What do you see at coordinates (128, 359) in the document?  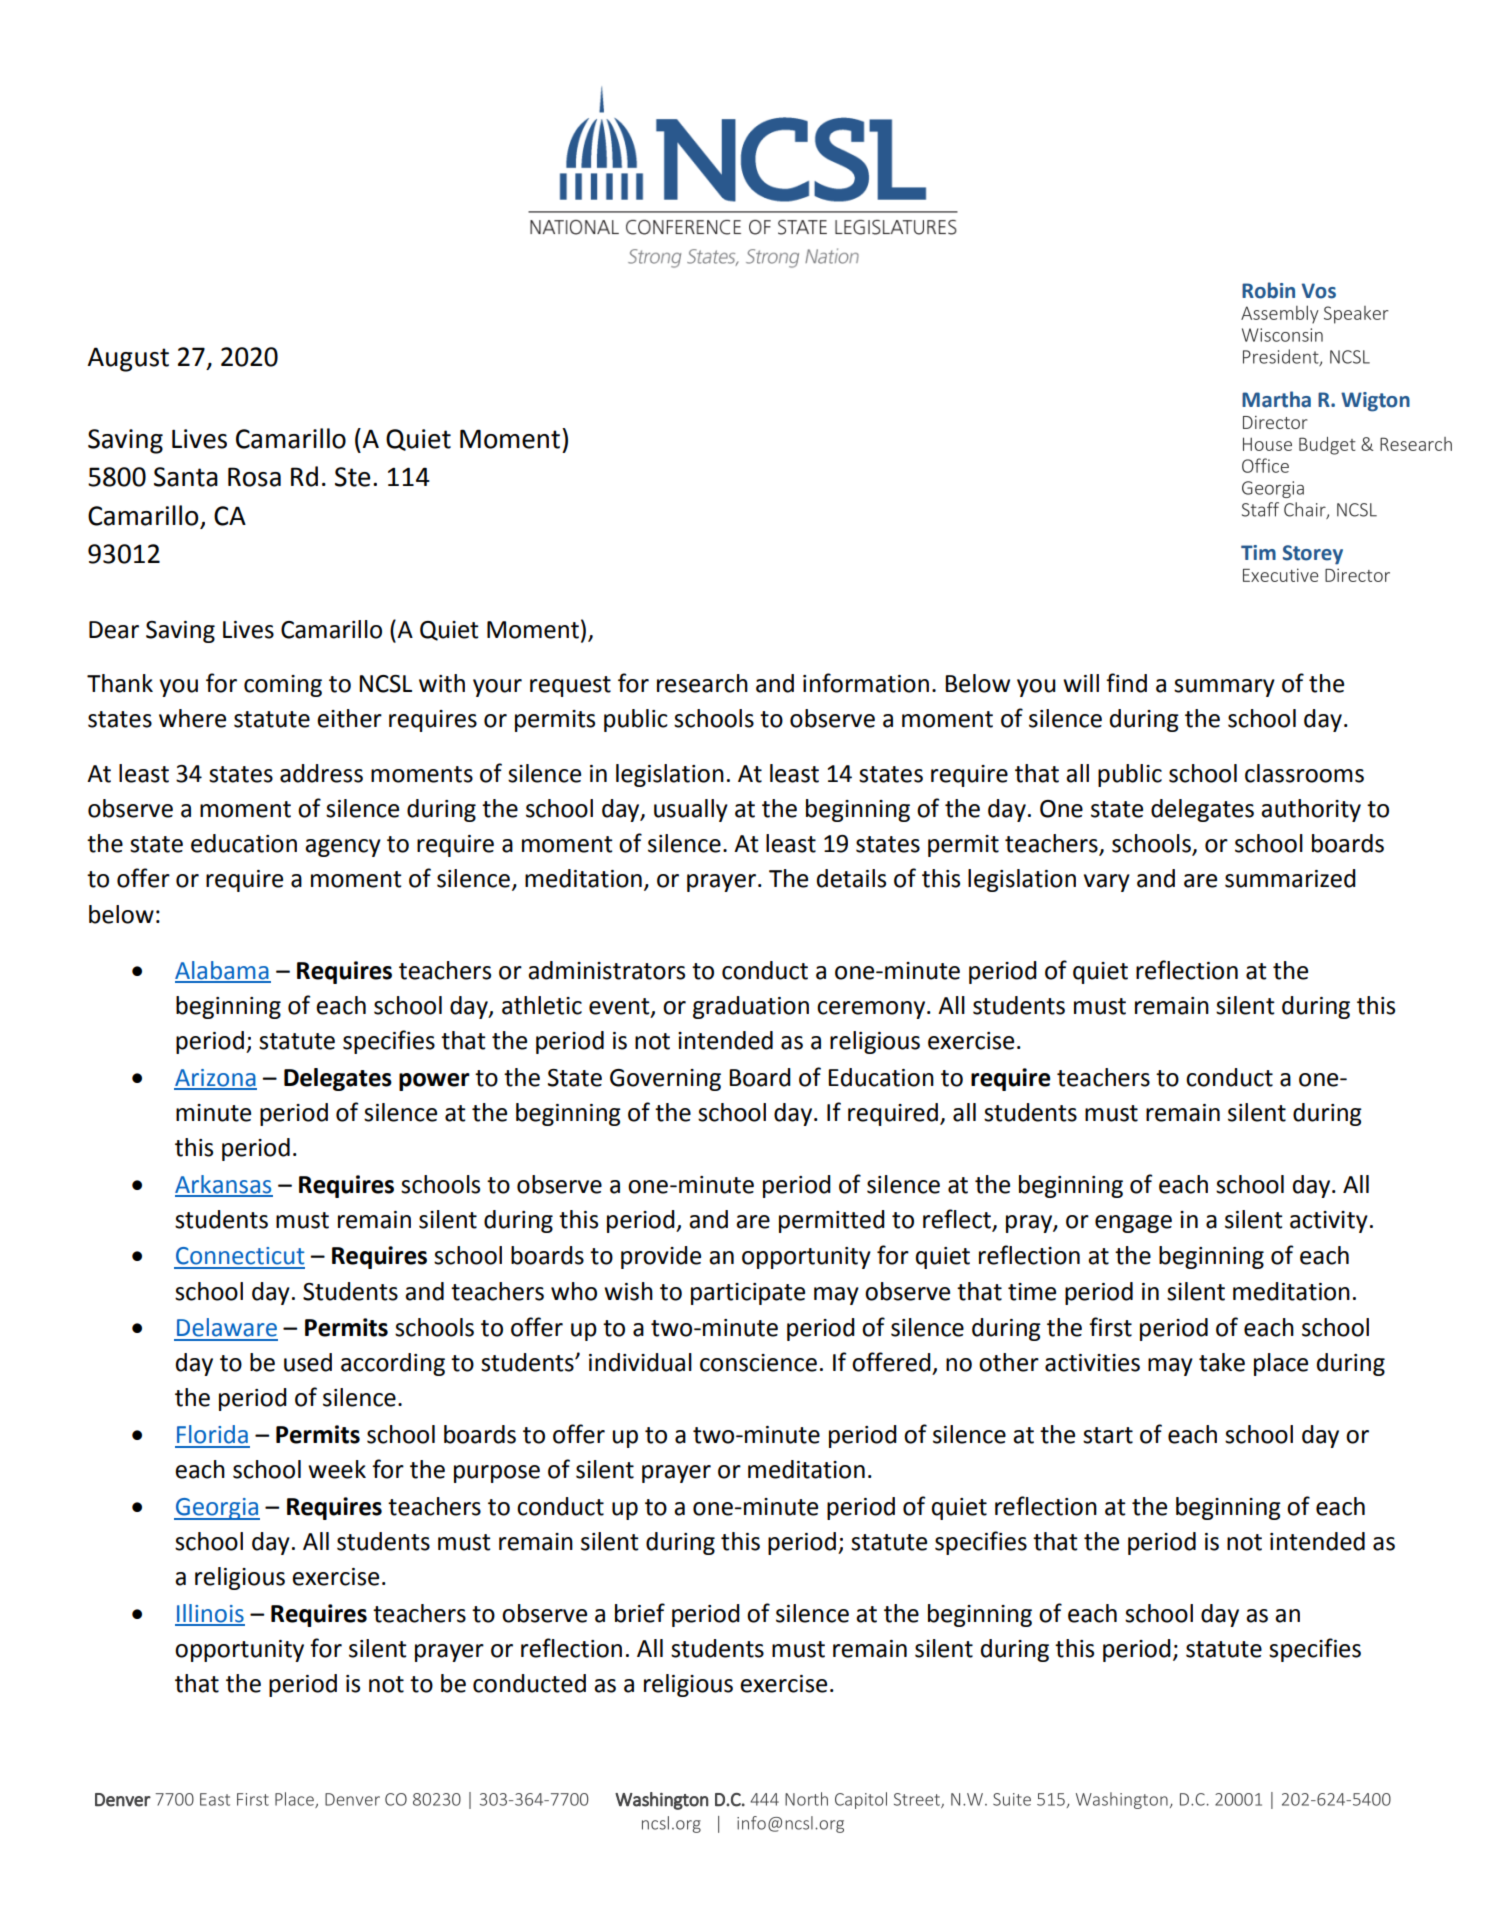 I see `August` at bounding box center [128, 359].
